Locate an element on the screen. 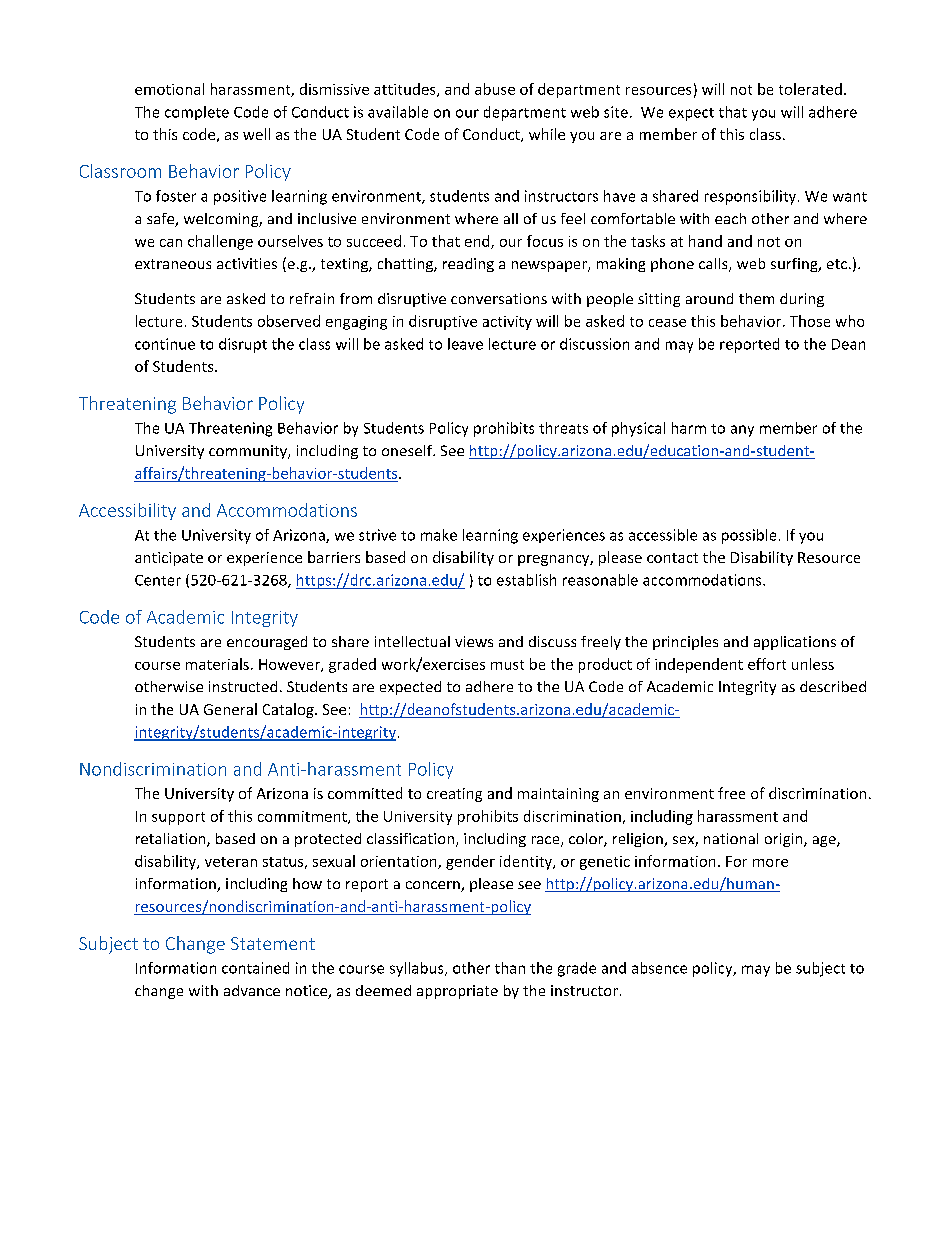  contained is located at coordinates (255, 968).
